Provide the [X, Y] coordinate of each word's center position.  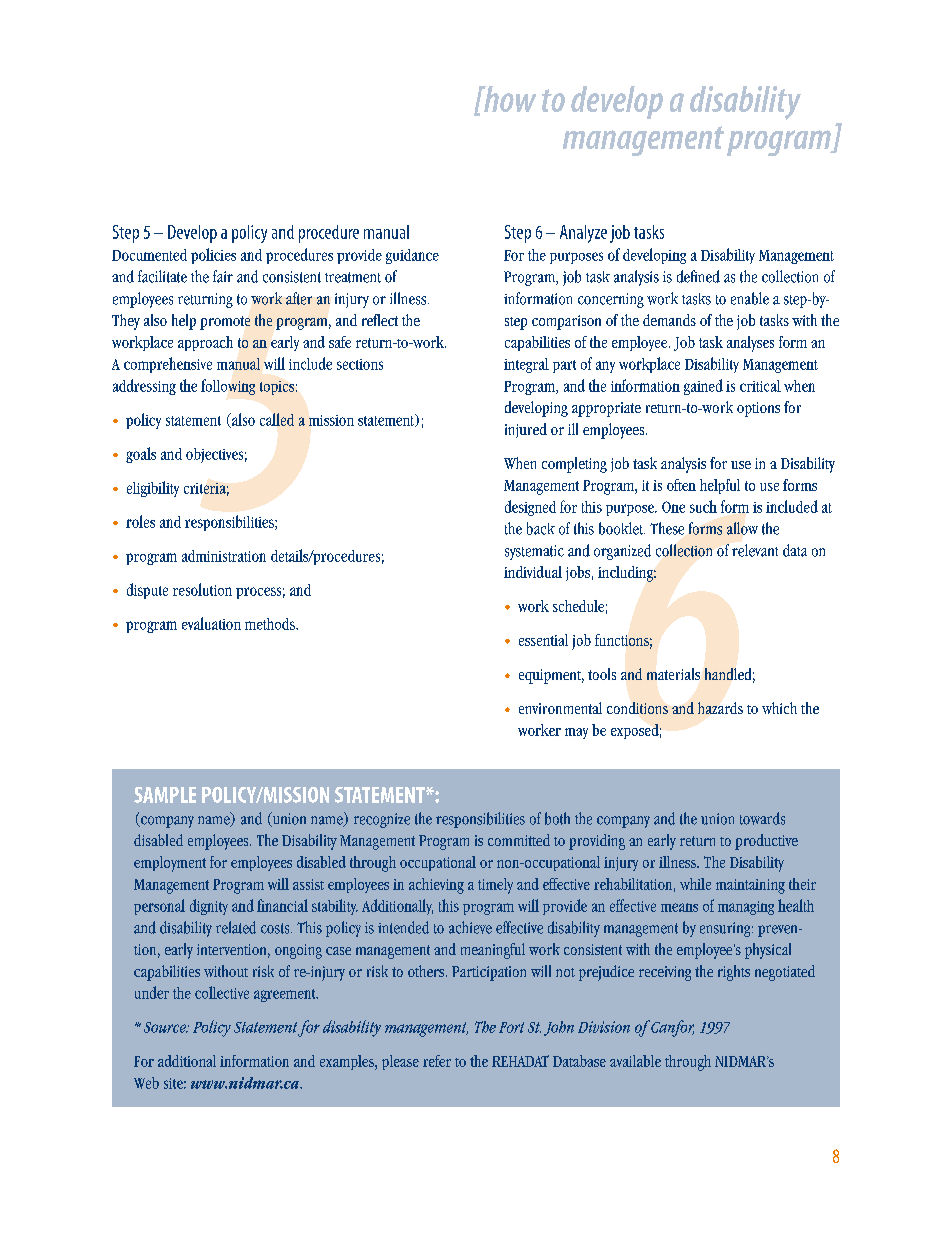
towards [762, 818]
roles [140, 521]
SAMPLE [165, 795]
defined [698, 276]
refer [437, 1061]
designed [530, 508]
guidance [412, 256]
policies [213, 256]
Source [166, 1027]
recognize [382, 820]
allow [742, 528]
